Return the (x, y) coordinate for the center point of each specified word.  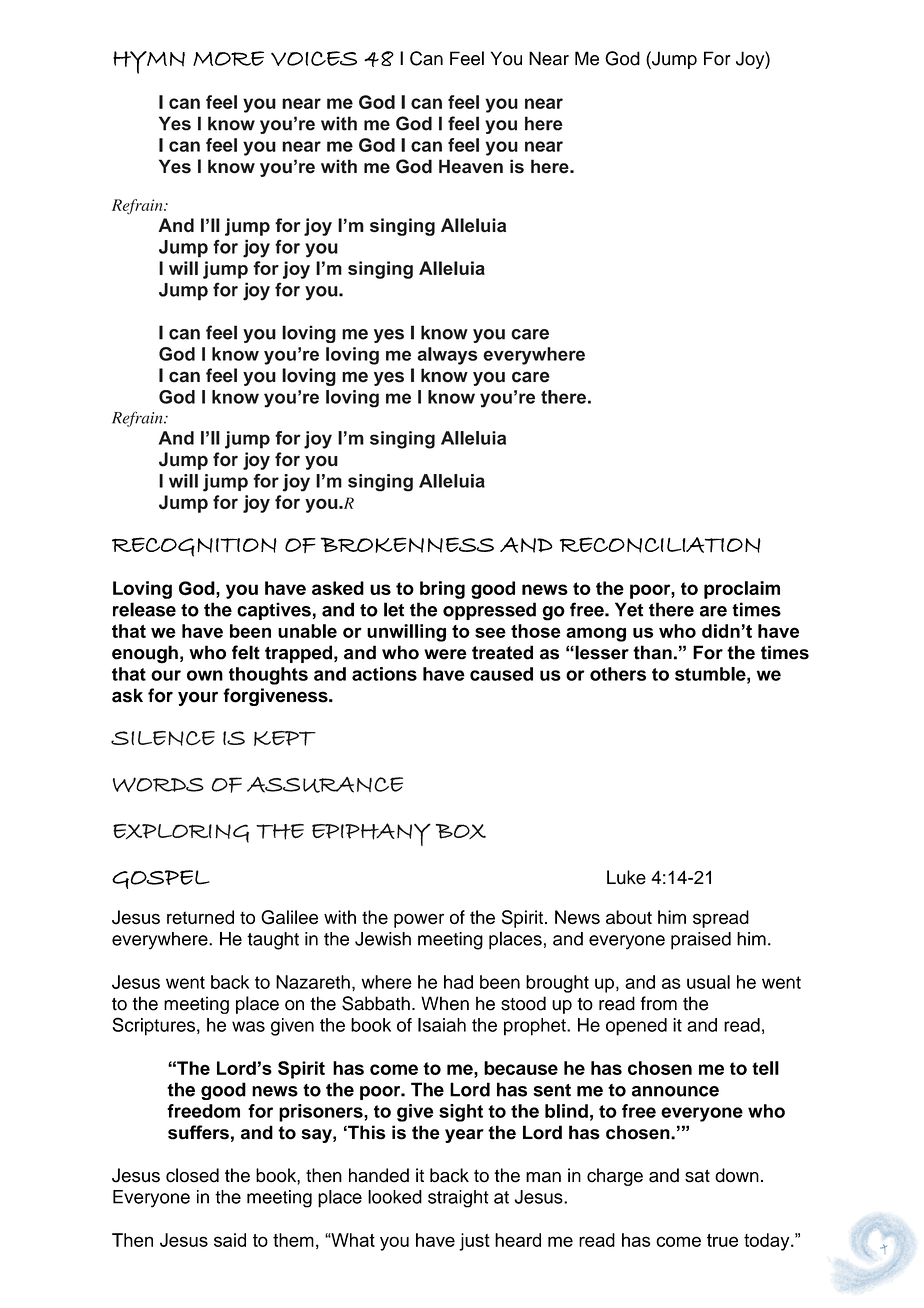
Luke (626, 877)
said (230, 1240)
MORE (228, 58)
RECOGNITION (194, 547)
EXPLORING (181, 833)
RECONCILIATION (660, 545)
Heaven (471, 166)
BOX (461, 831)
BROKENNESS (407, 545)
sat (697, 1176)
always (447, 356)
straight (458, 1199)
